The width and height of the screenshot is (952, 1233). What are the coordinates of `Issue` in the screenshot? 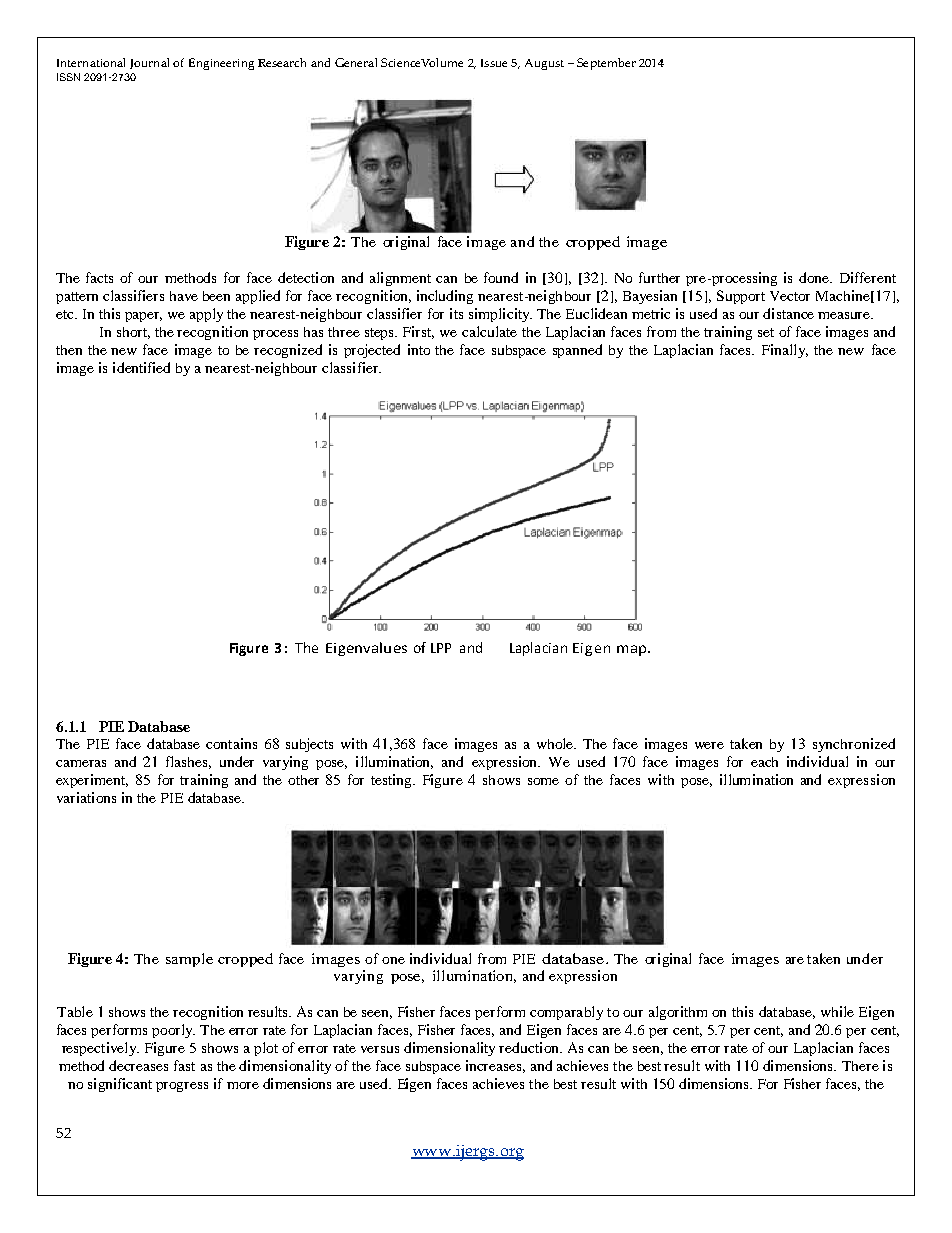 It's located at (494, 63).
